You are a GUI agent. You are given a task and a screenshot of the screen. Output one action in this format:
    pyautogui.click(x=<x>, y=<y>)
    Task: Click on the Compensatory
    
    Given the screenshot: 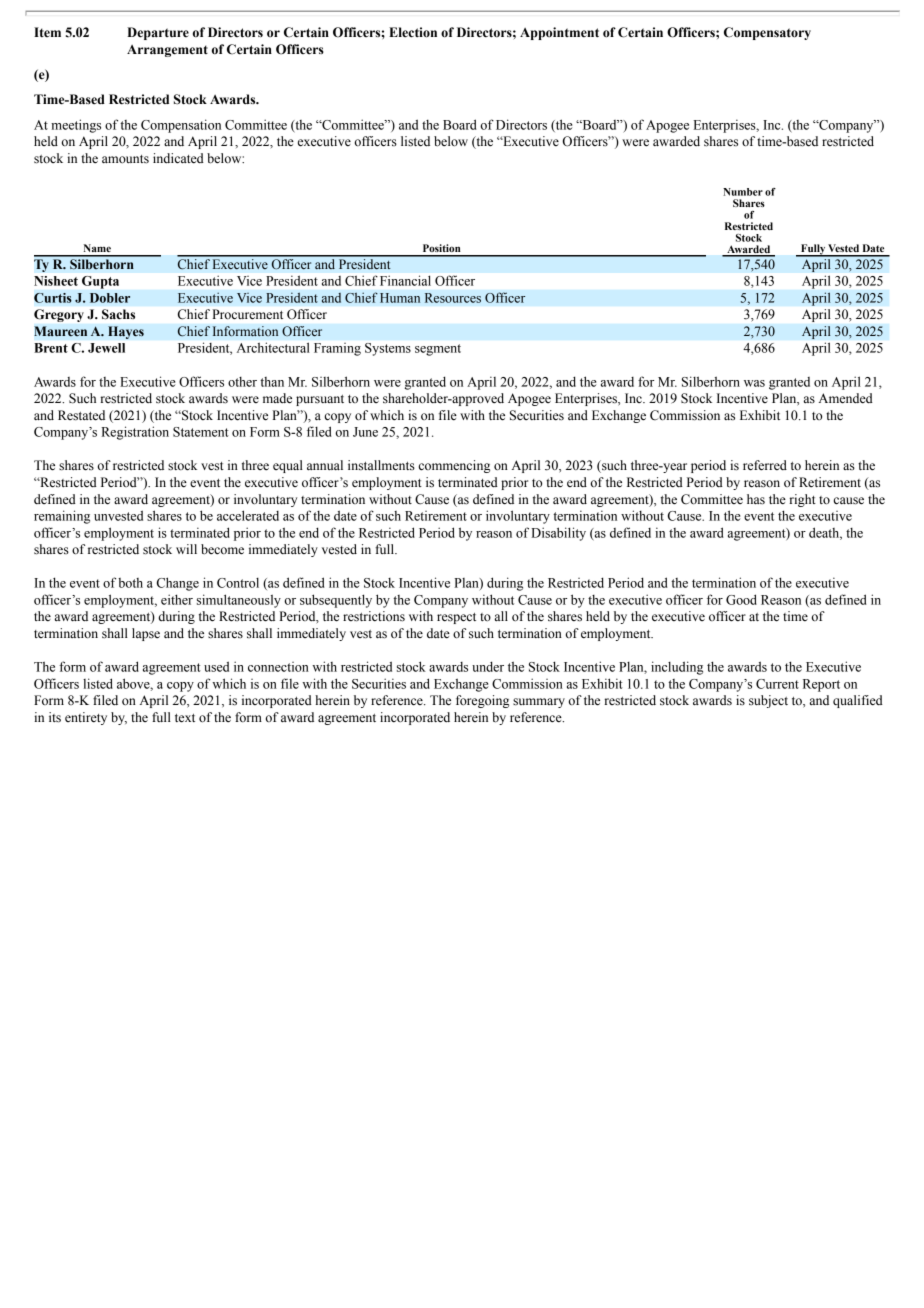 What is the action you would take?
    pyautogui.click(x=767, y=33)
